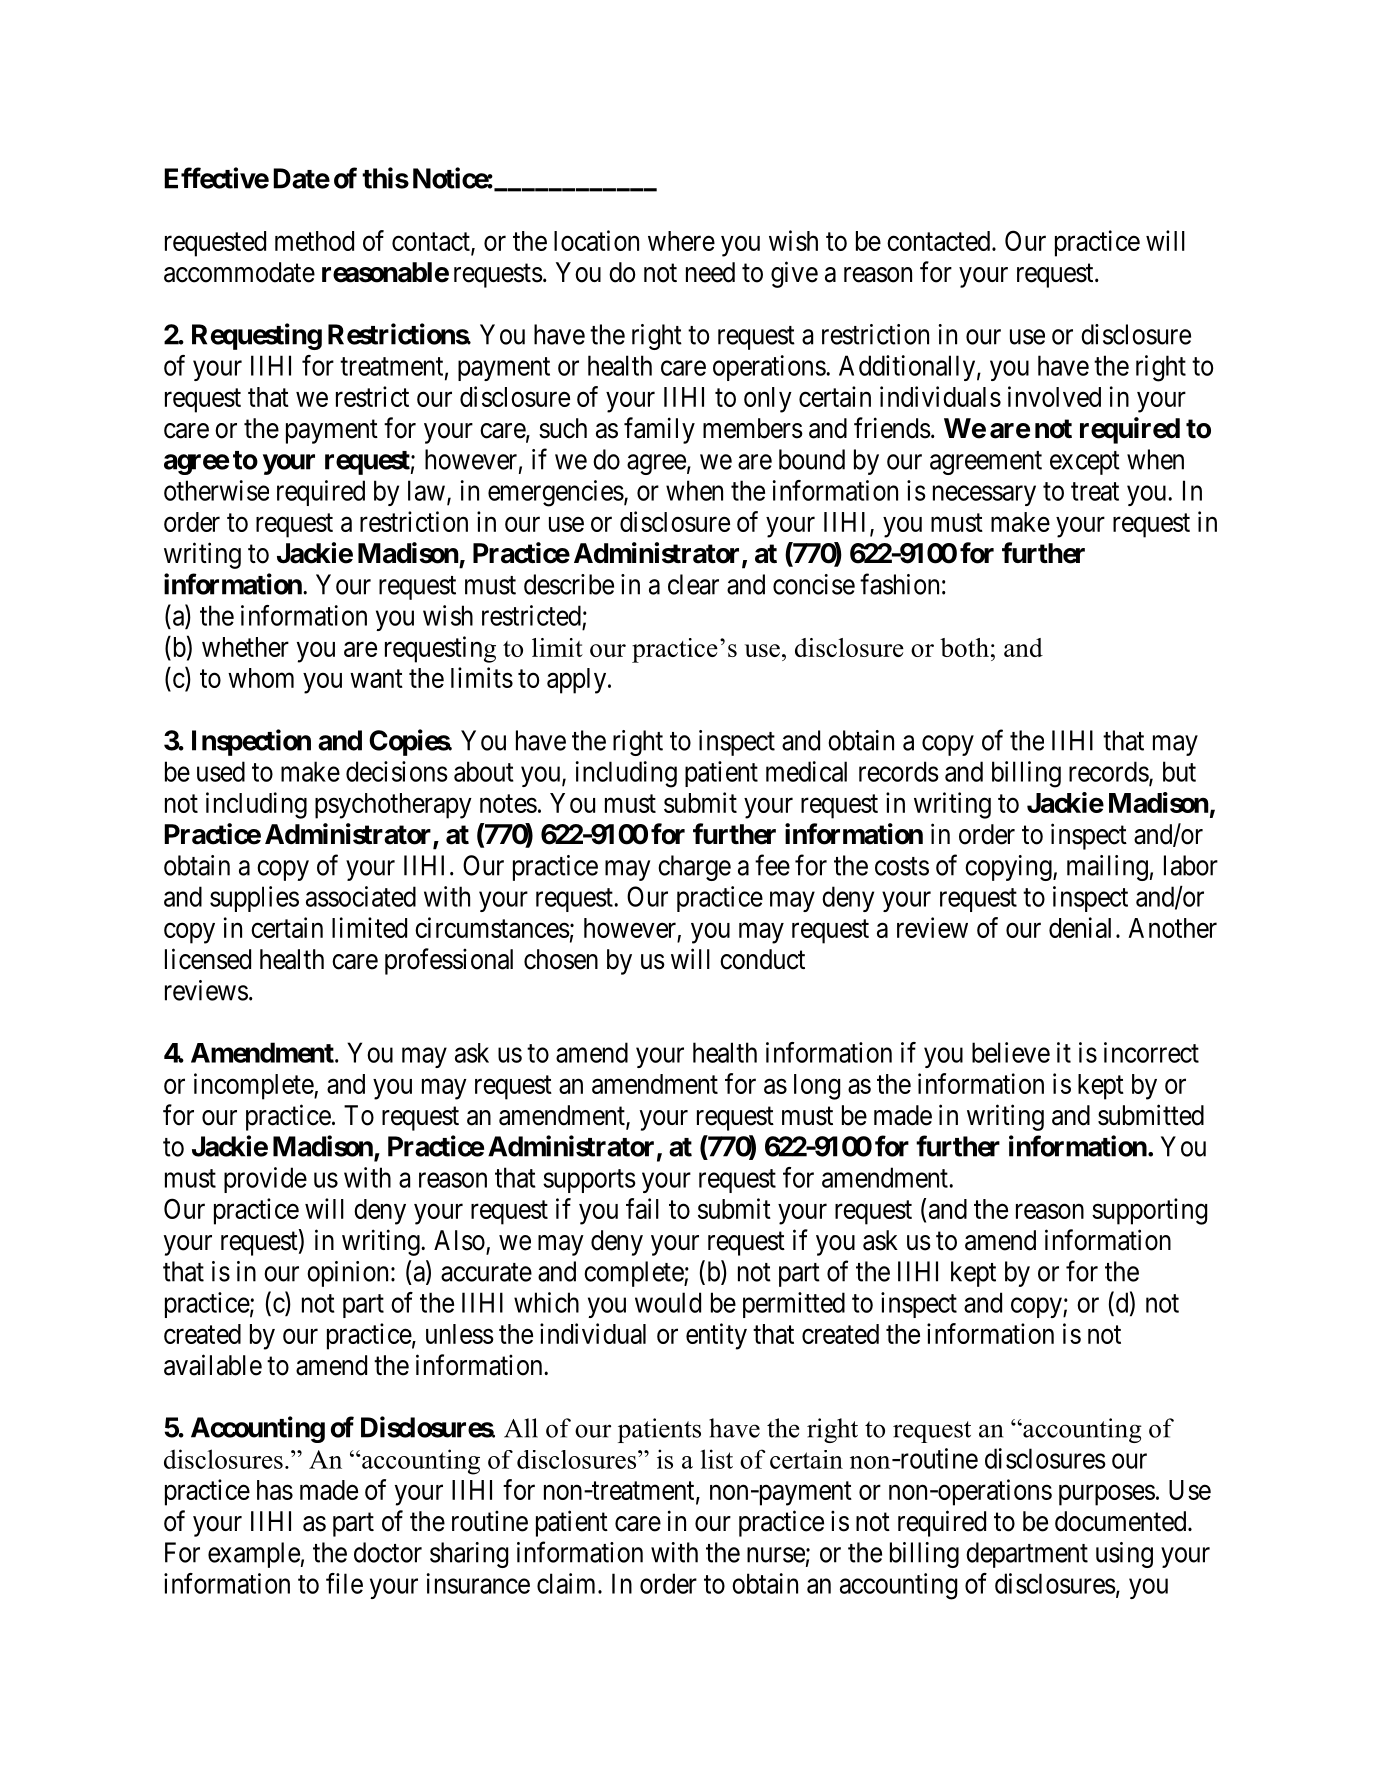 This screenshot has width=1385, height=1792. Describe the element at coordinates (642, 1208) in the screenshot. I see `fail` at that location.
